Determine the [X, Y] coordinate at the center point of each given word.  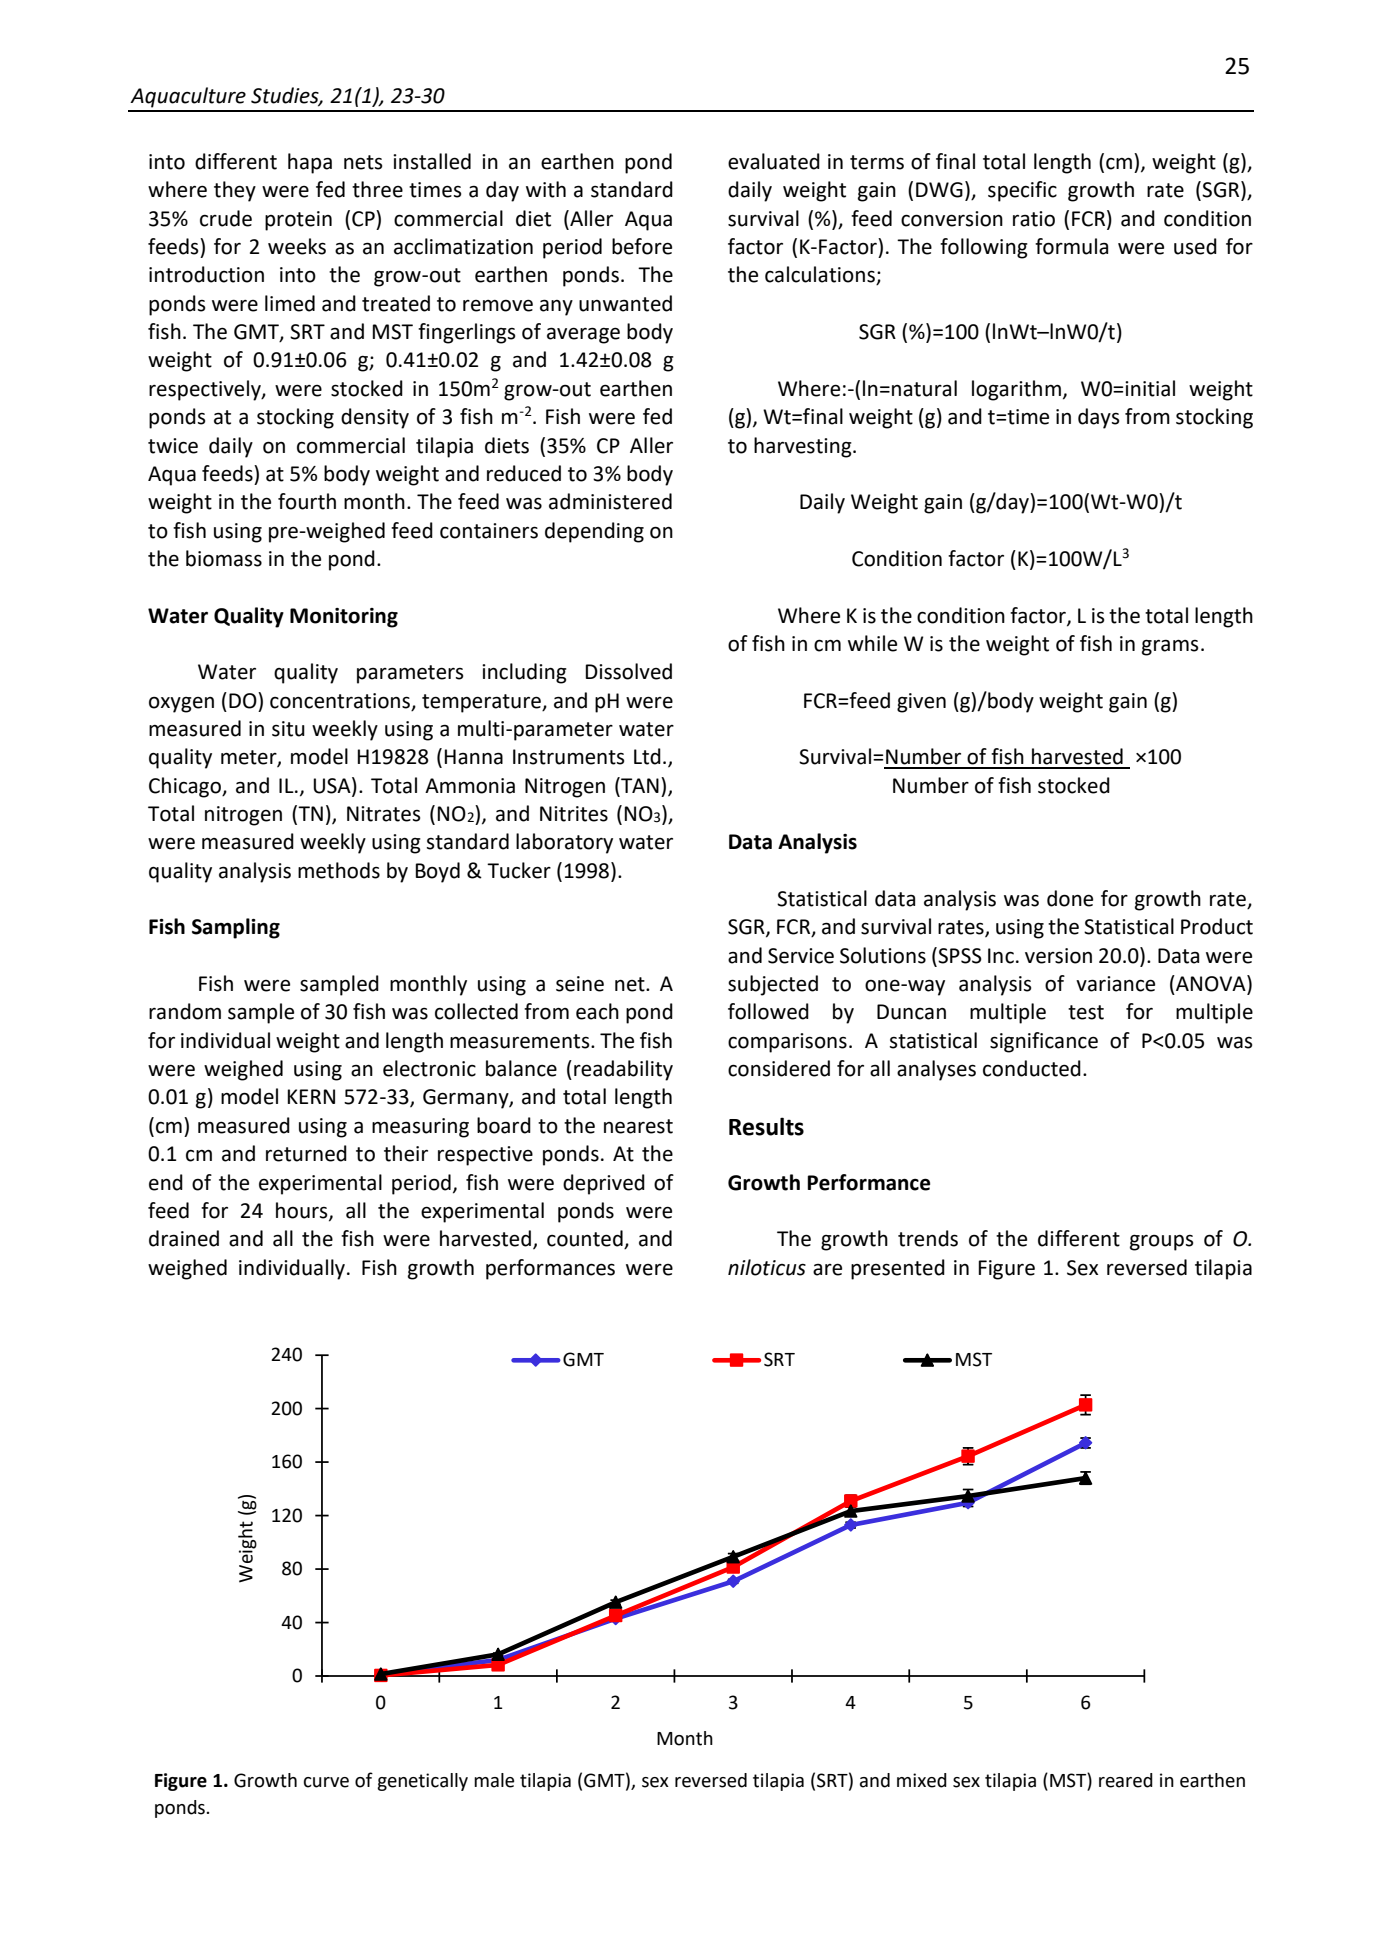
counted [586, 1239]
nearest [638, 1126]
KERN [311, 1096]
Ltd [647, 756]
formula [1071, 246]
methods [339, 870]
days [1098, 418]
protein [298, 221]
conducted [1032, 1068]
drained [184, 1238]
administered [610, 501]
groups [1161, 1242]
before [642, 246]
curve [326, 1782]
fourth [307, 501]
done [1070, 898]
